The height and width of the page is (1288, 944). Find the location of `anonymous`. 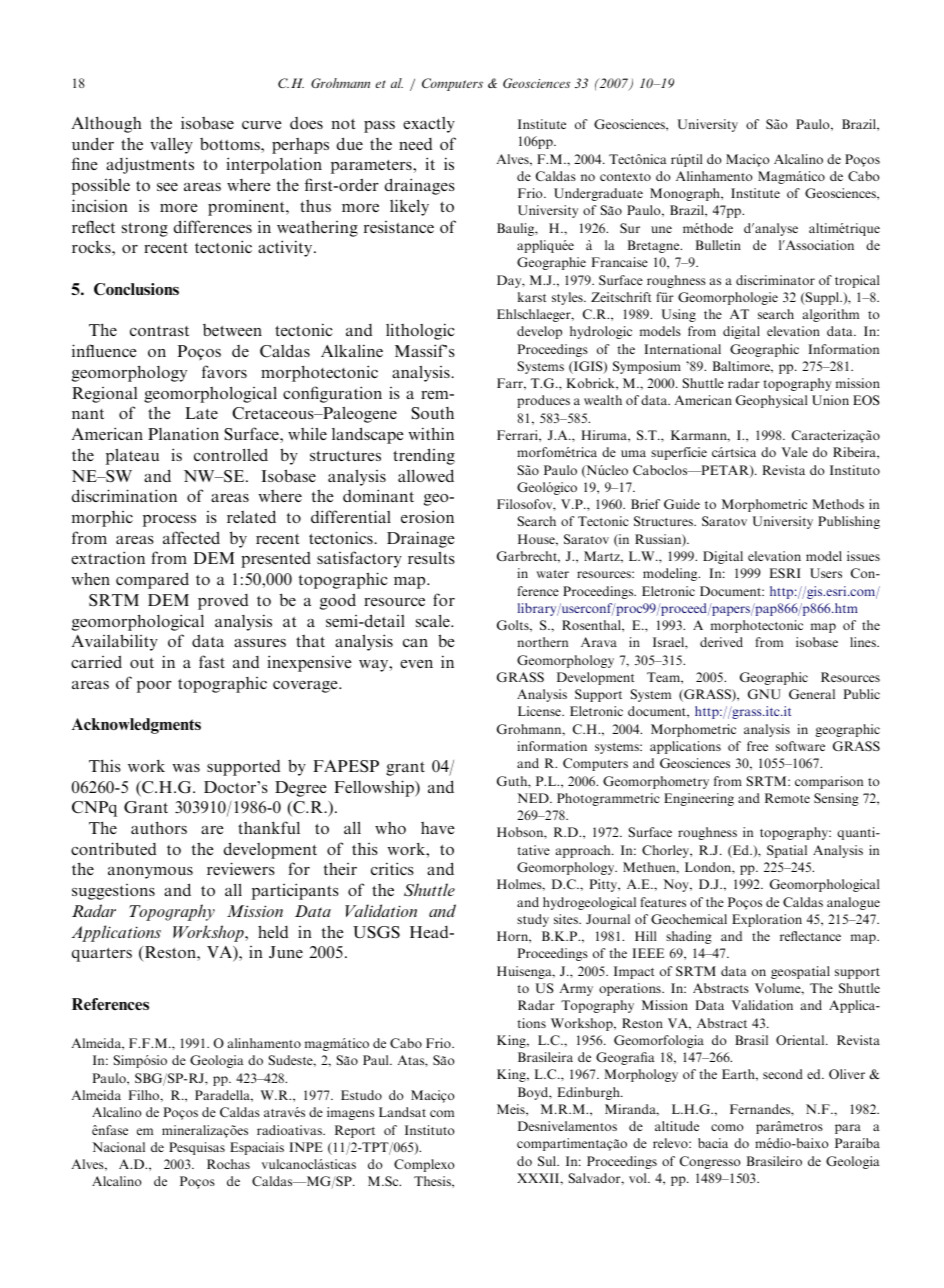

anonymous is located at coordinates (150, 873).
